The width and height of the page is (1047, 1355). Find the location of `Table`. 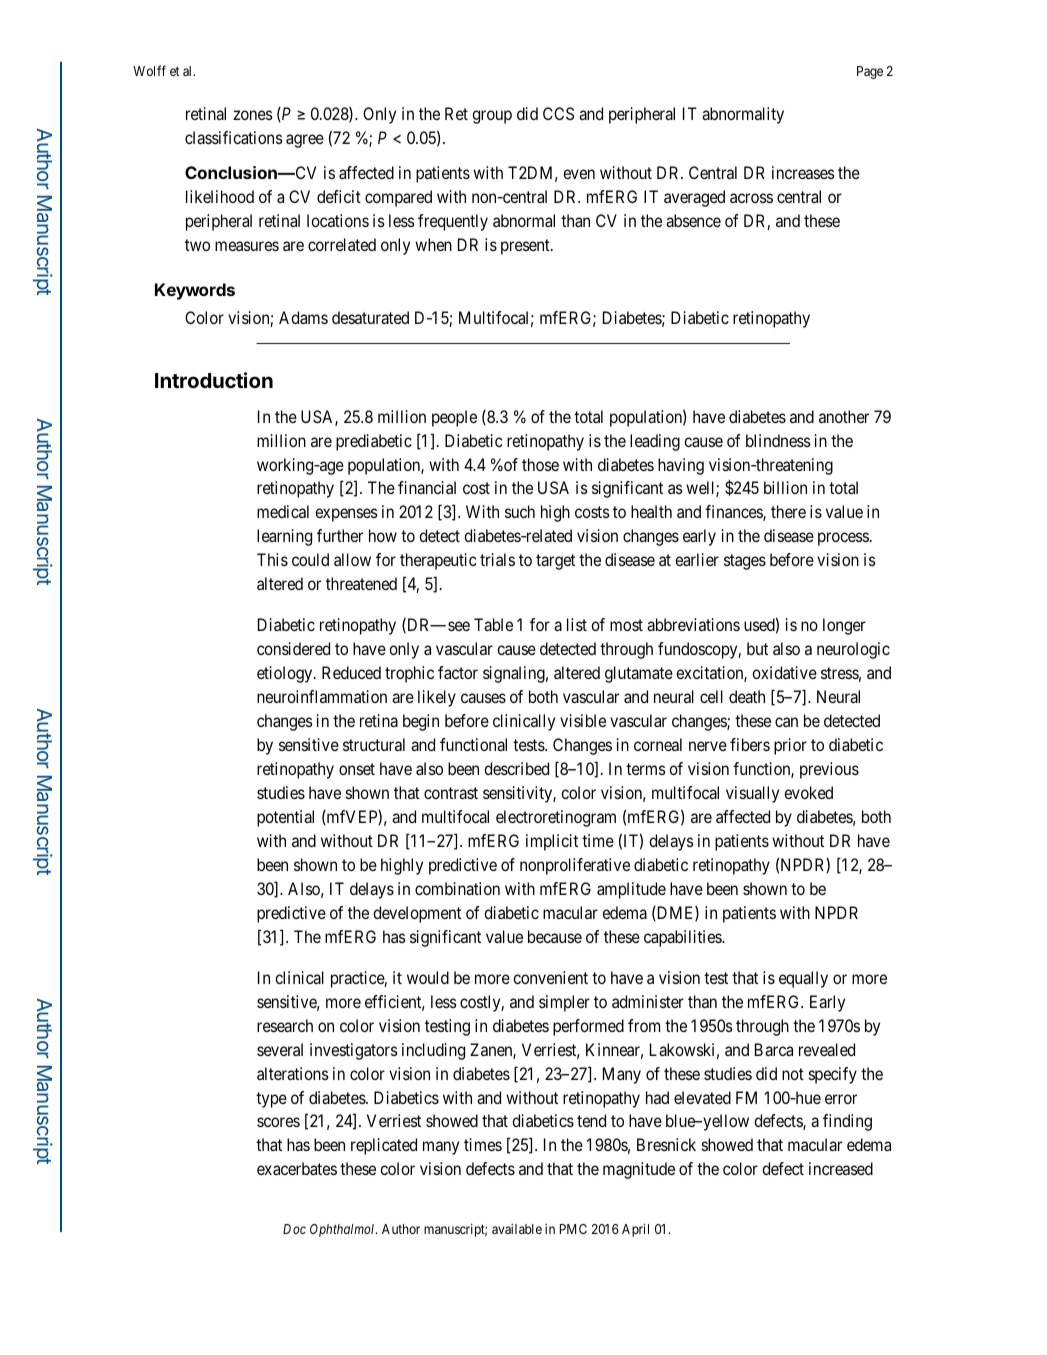

Table is located at coordinates (493, 624).
